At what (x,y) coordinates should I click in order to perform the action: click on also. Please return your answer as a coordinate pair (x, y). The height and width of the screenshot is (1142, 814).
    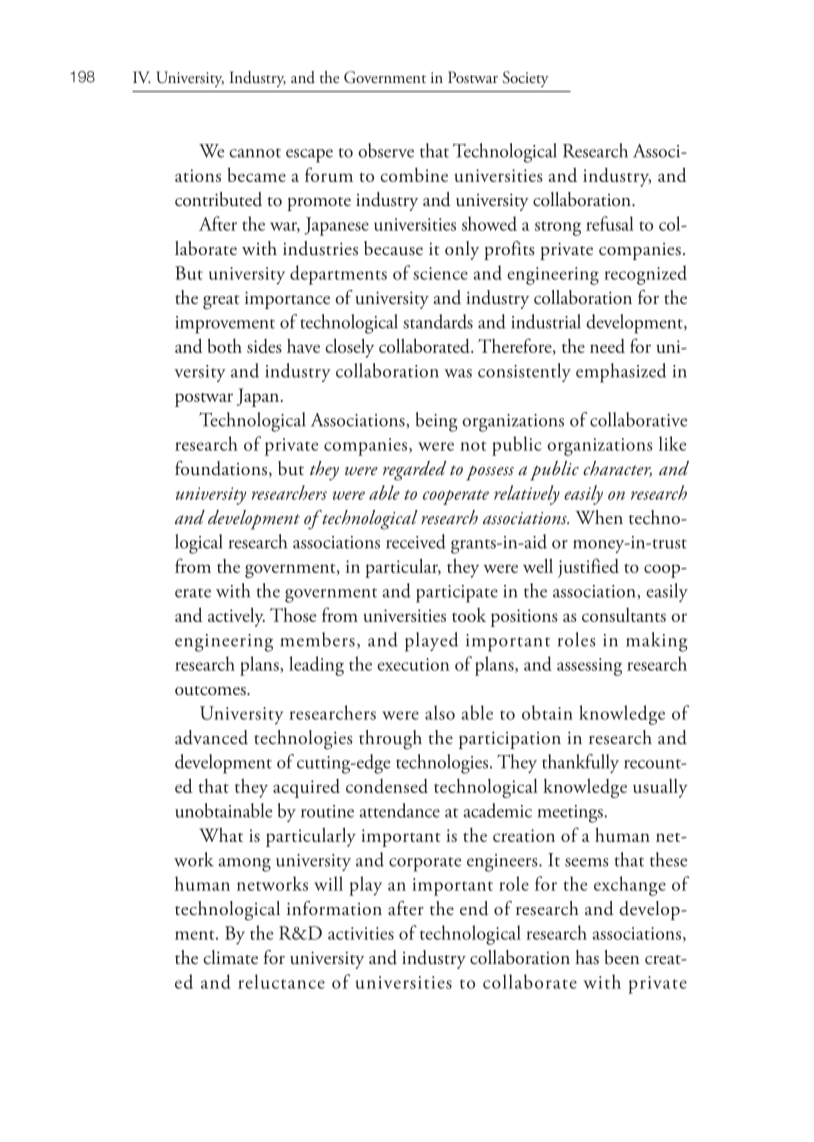
    Looking at the image, I should click on (440, 712).
